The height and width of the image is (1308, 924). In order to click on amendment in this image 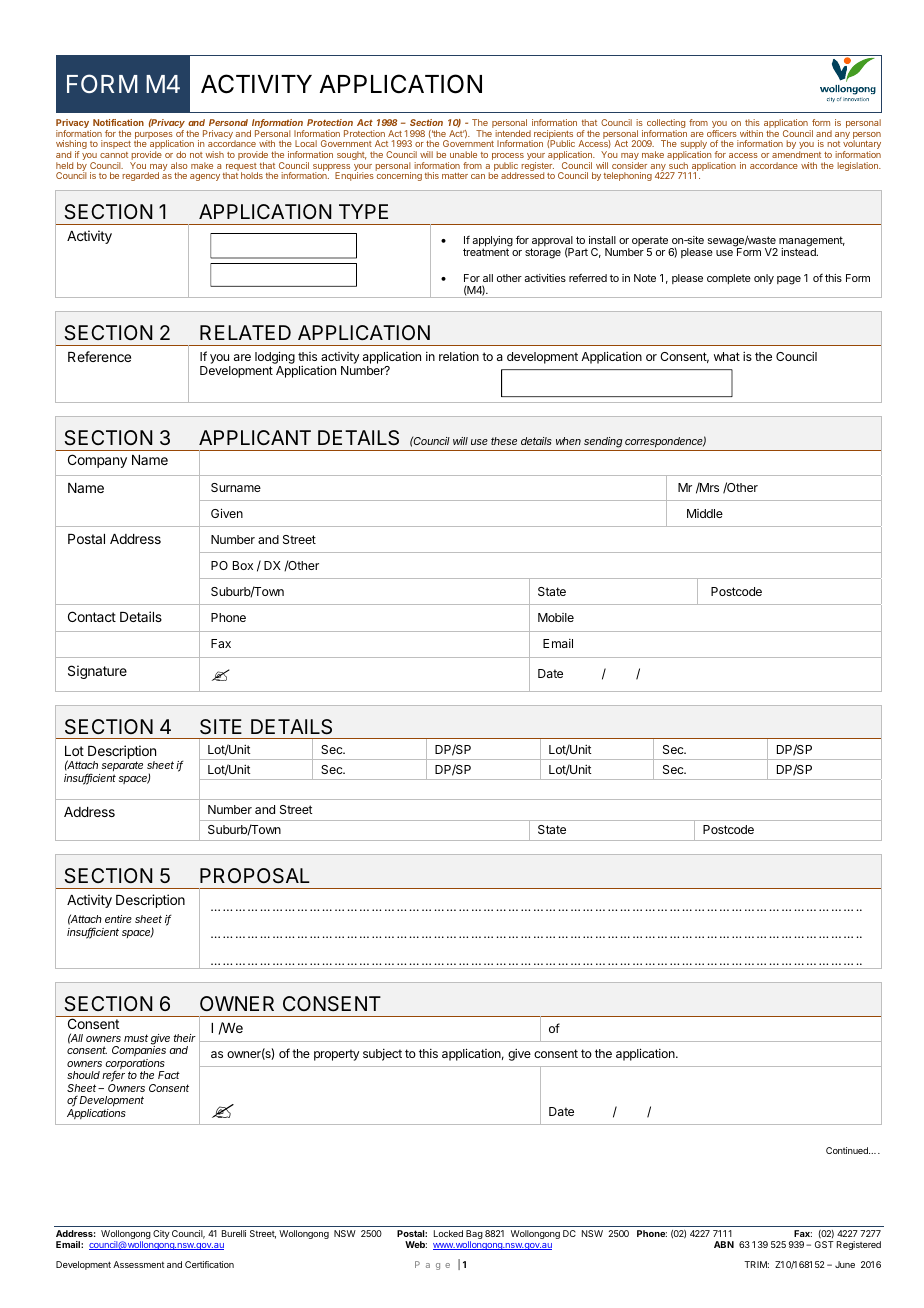, I will do `click(796, 154)`.
